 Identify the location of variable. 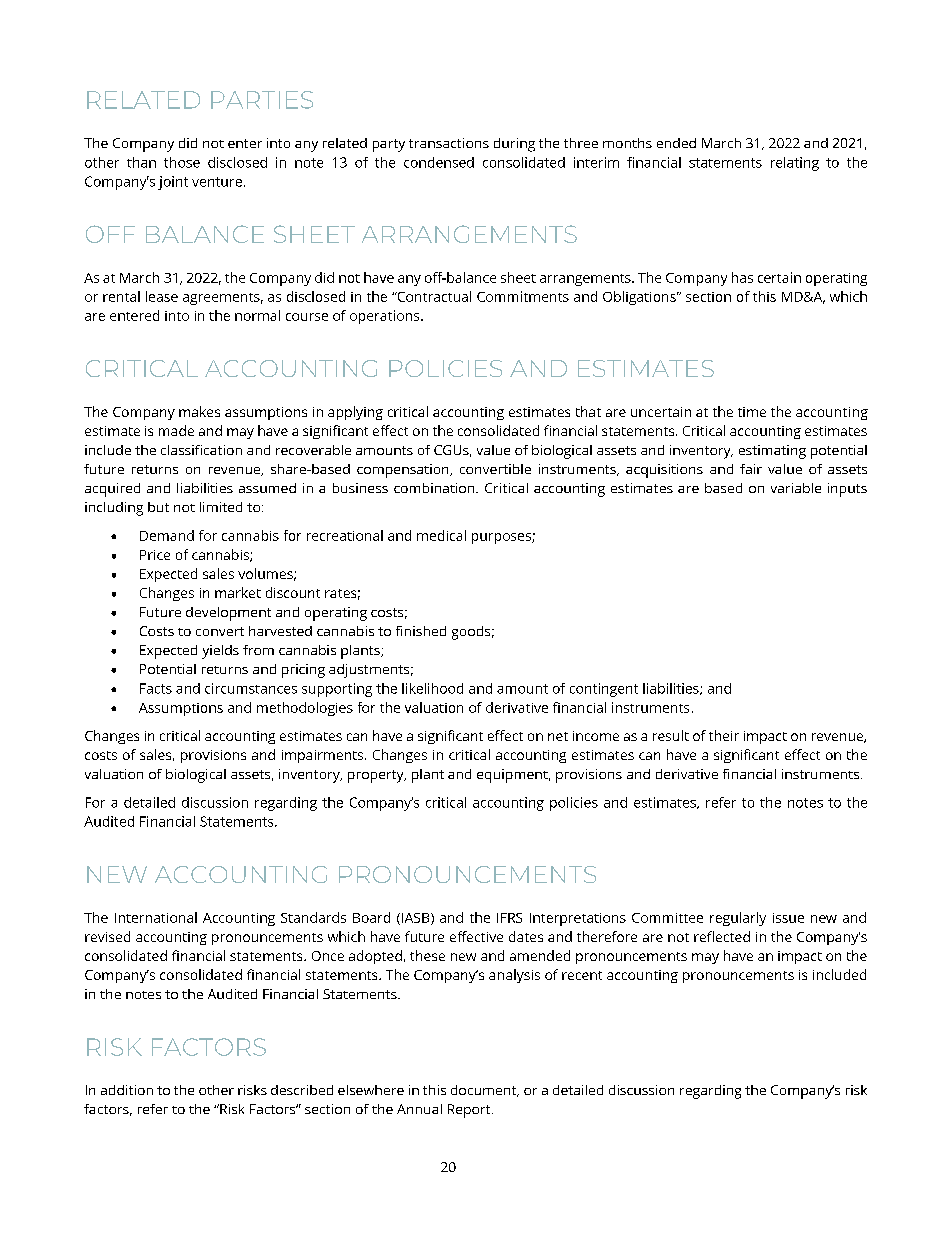
(796, 488).
